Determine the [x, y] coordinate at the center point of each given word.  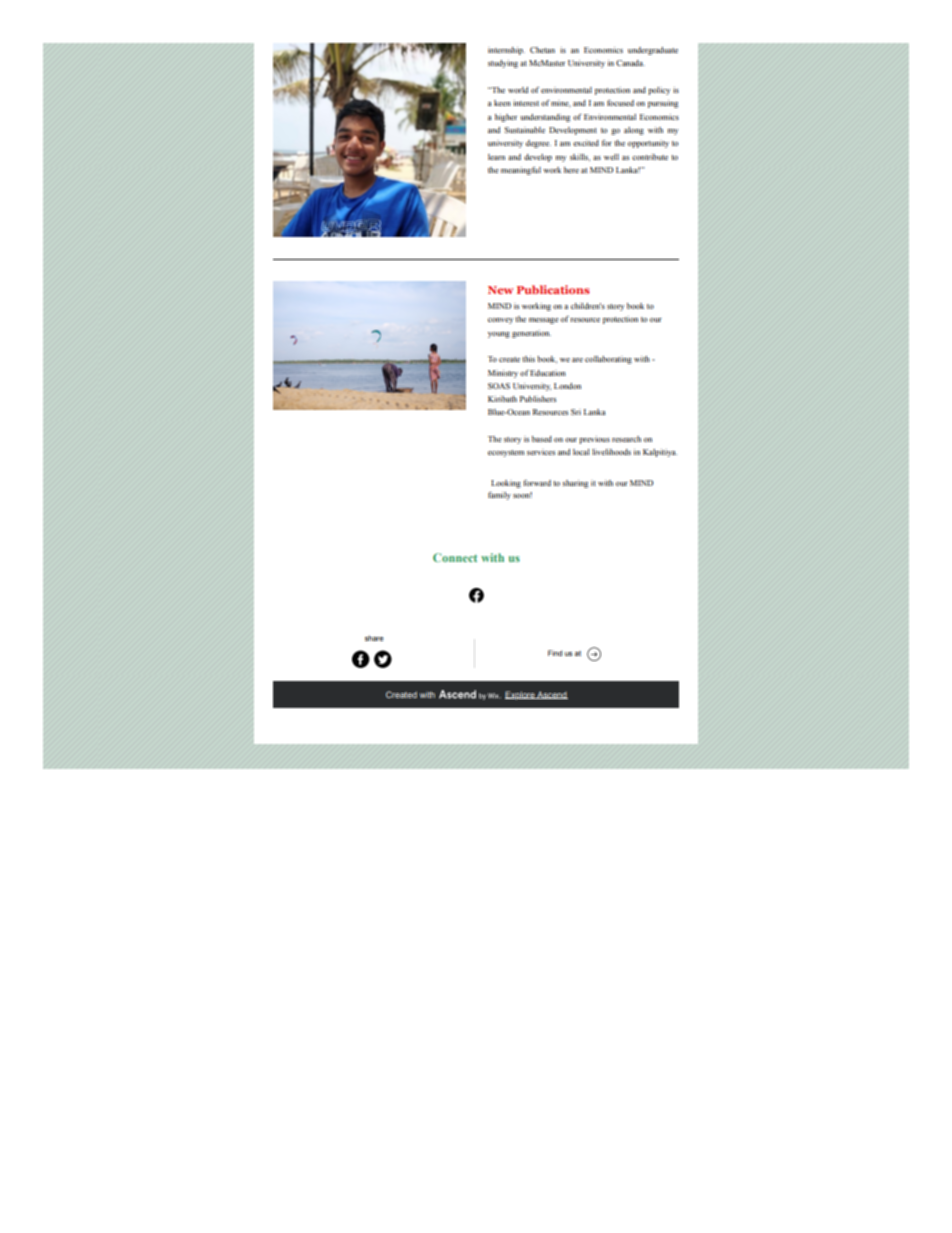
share [374, 638]
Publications [553, 289]
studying [503, 64]
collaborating [608, 360]
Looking [506, 484]
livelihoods [611, 452]
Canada [630, 63]
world [518, 90]
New [500, 290]
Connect [455, 557]
